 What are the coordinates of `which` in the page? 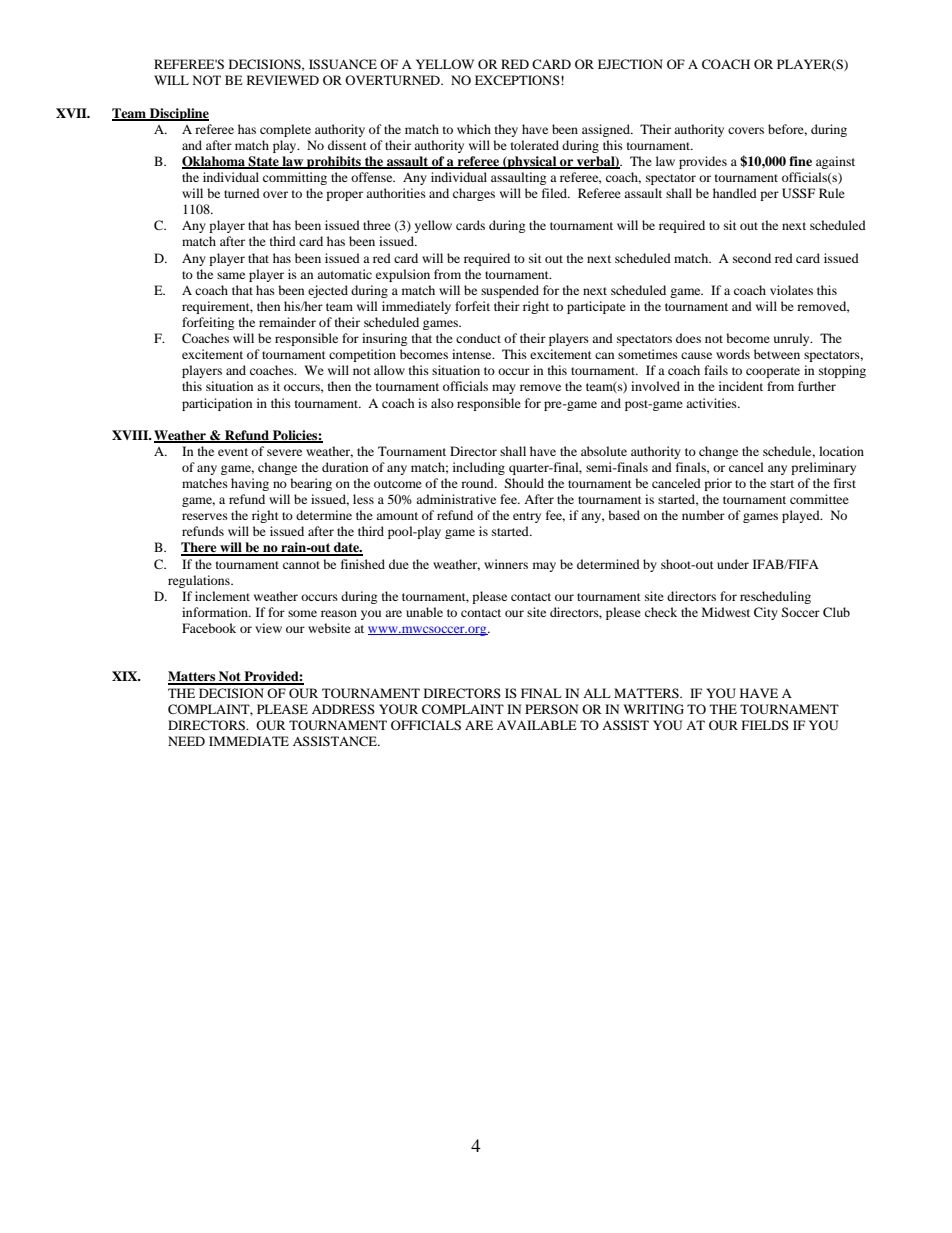 It's located at (474, 129).
